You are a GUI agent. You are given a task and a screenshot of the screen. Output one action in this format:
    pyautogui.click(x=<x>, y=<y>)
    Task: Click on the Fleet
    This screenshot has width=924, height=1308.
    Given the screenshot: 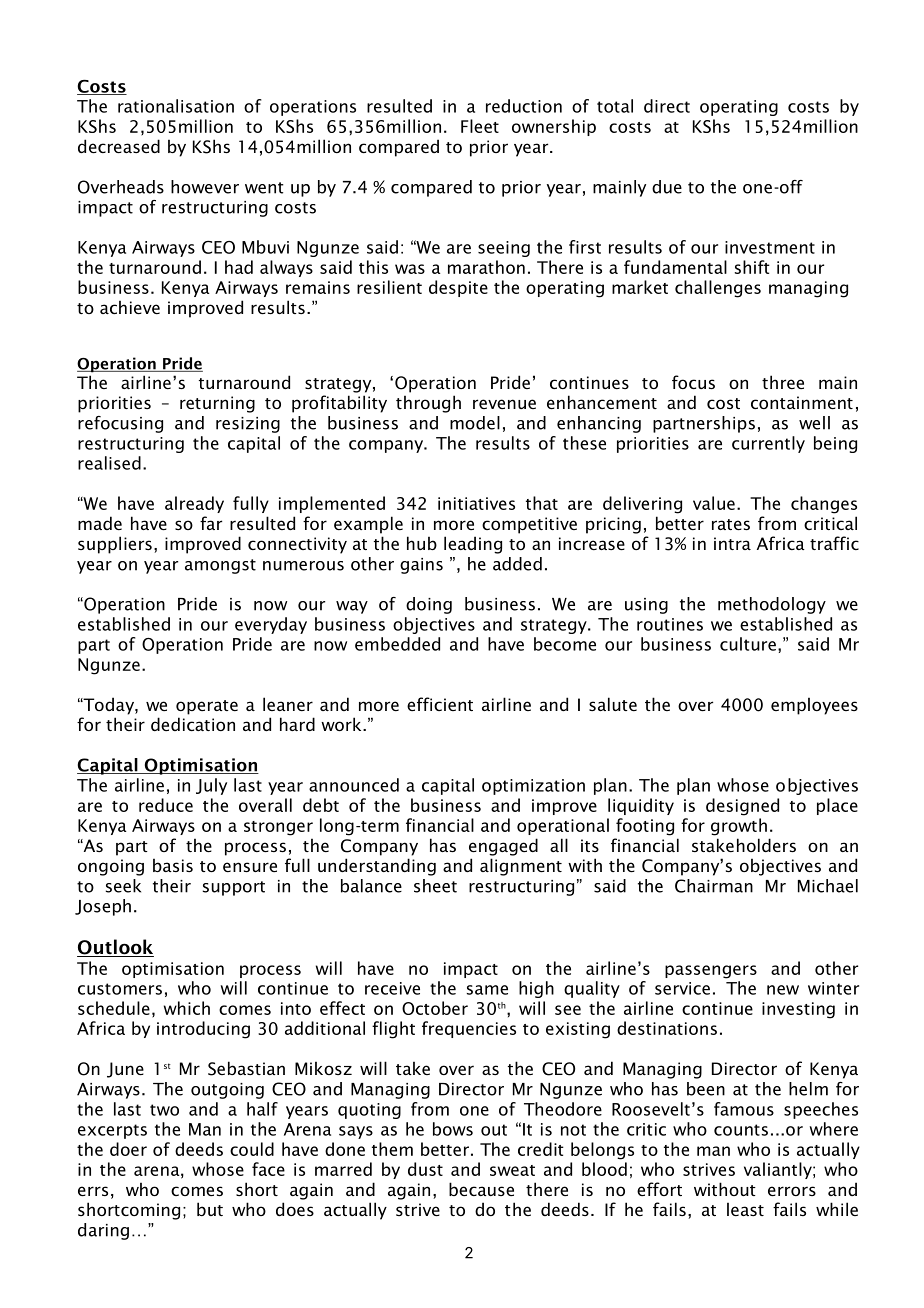 What is the action you would take?
    pyautogui.click(x=480, y=126)
